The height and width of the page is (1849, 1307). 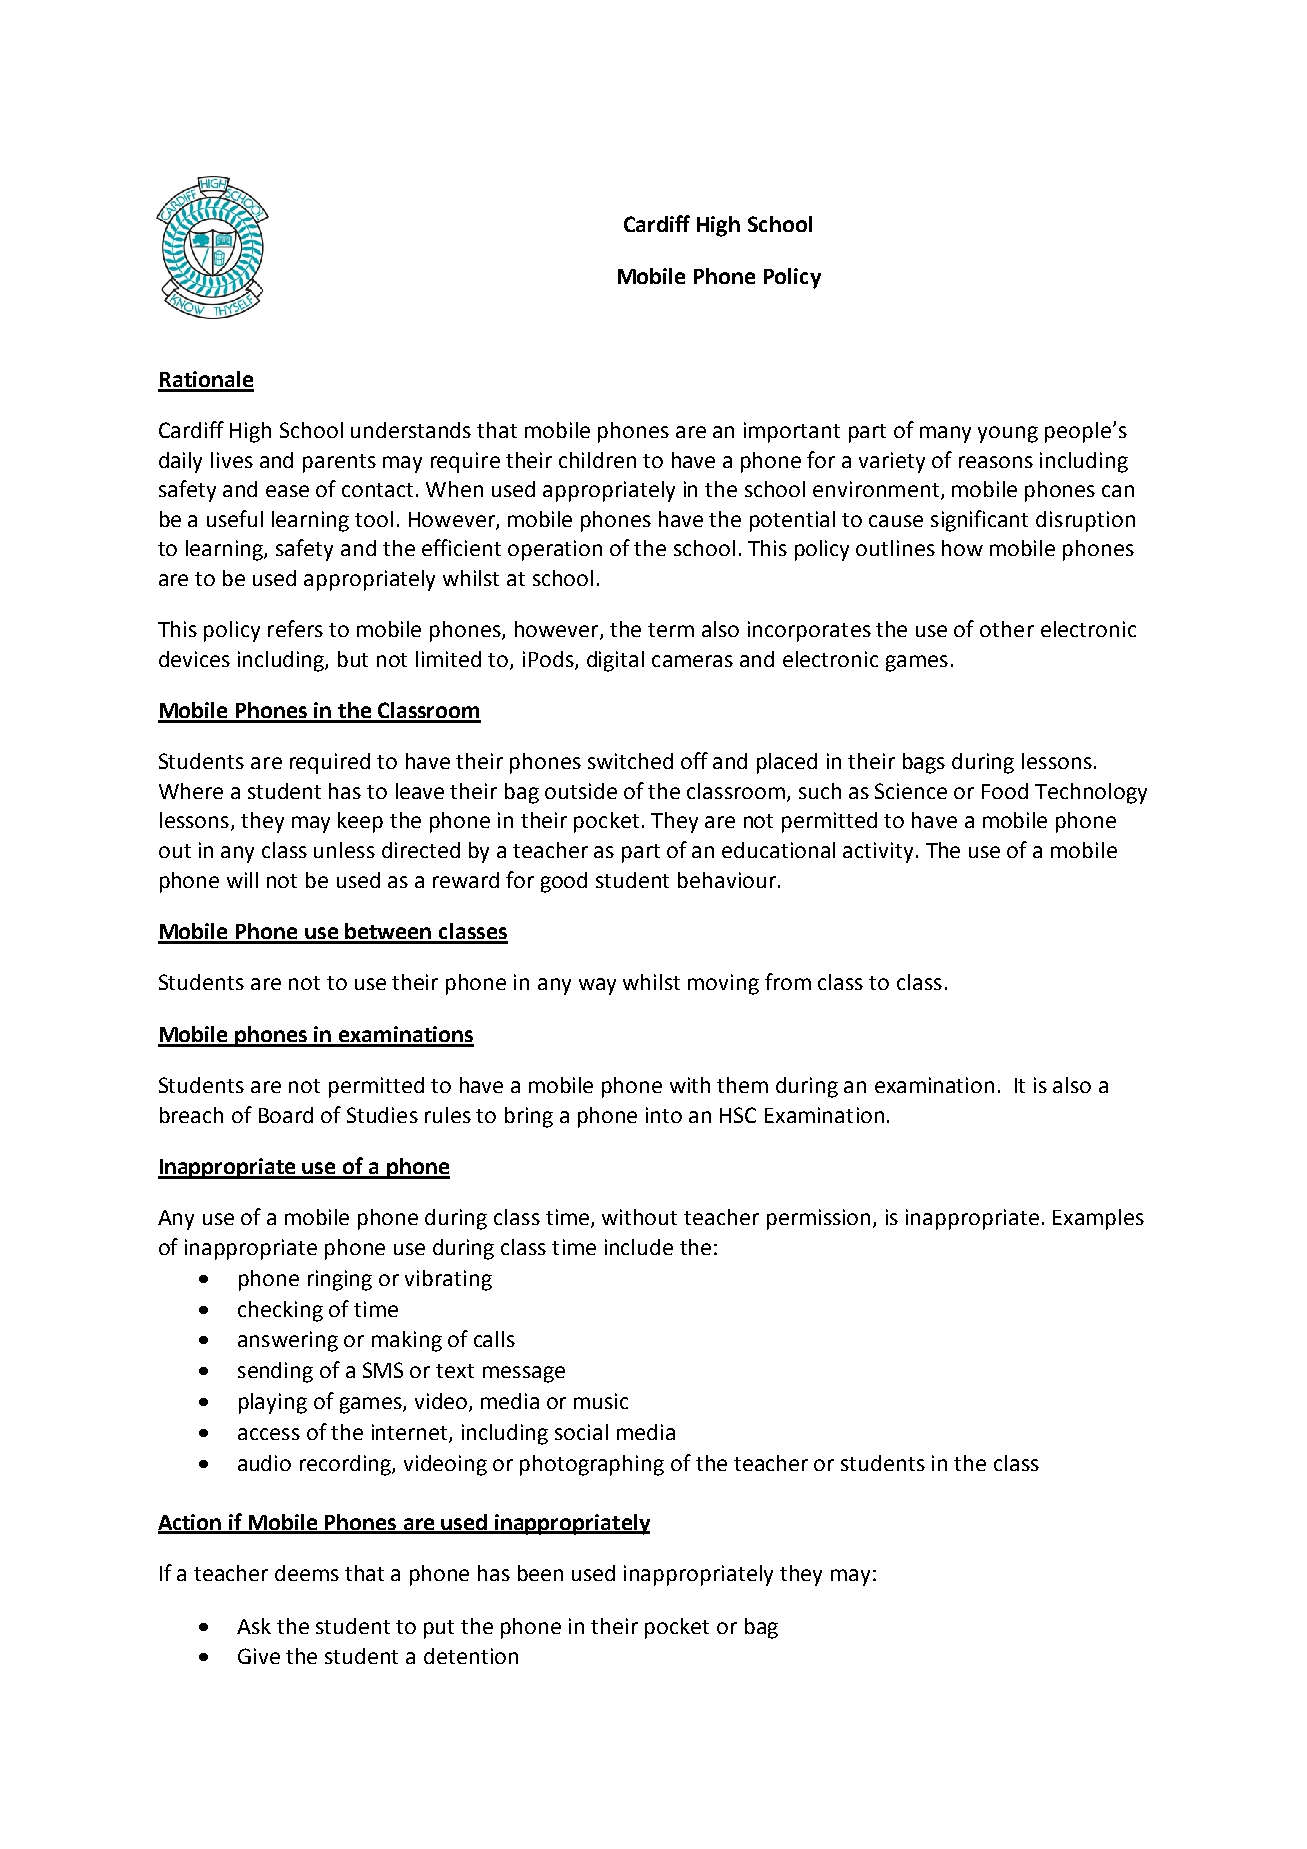 What do you see at coordinates (788, 981) in the page?
I see `from` at bounding box center [788, 981].
